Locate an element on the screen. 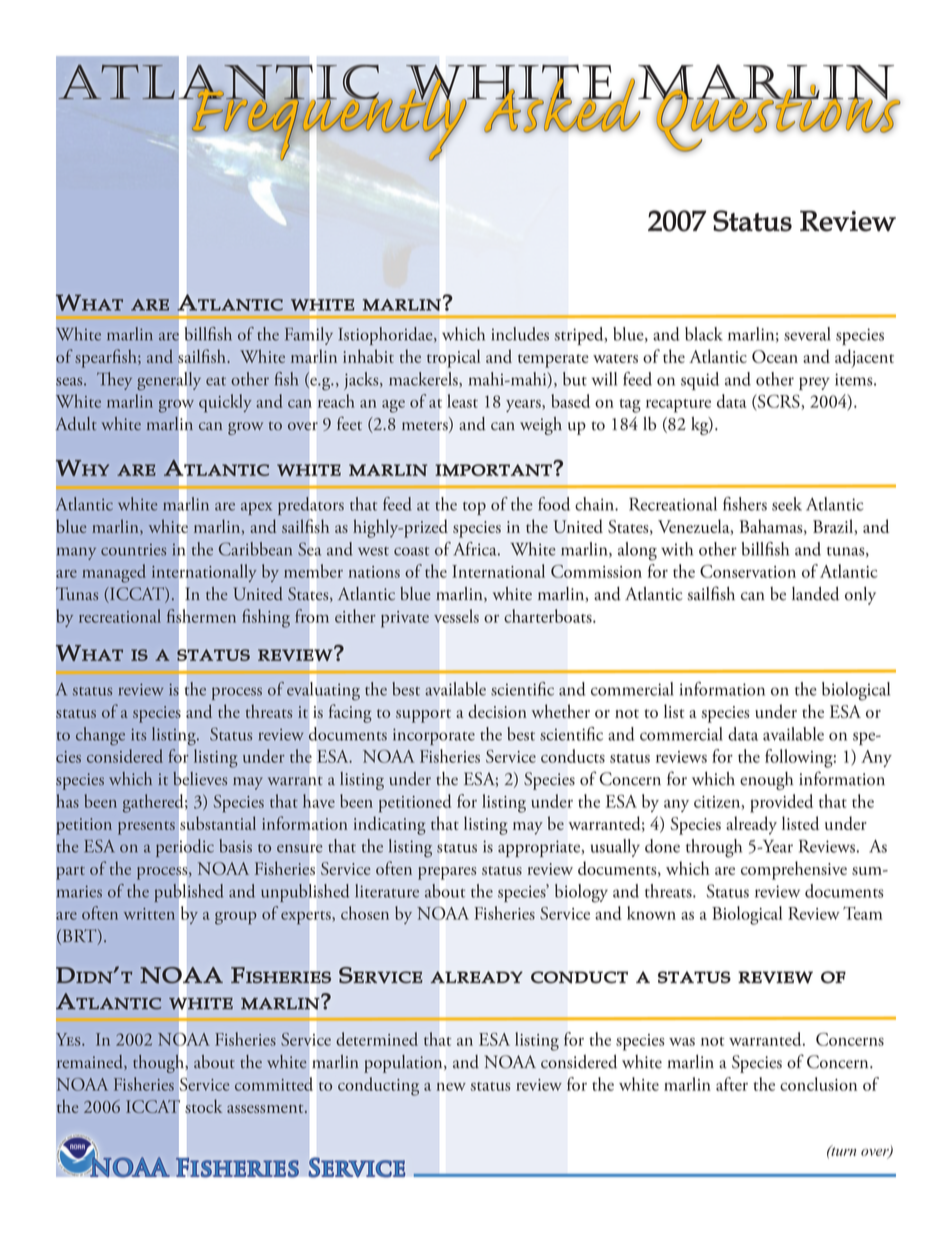 This screenshot has width=952, height=1233. Frequently is located at coordinates (329, 119).
